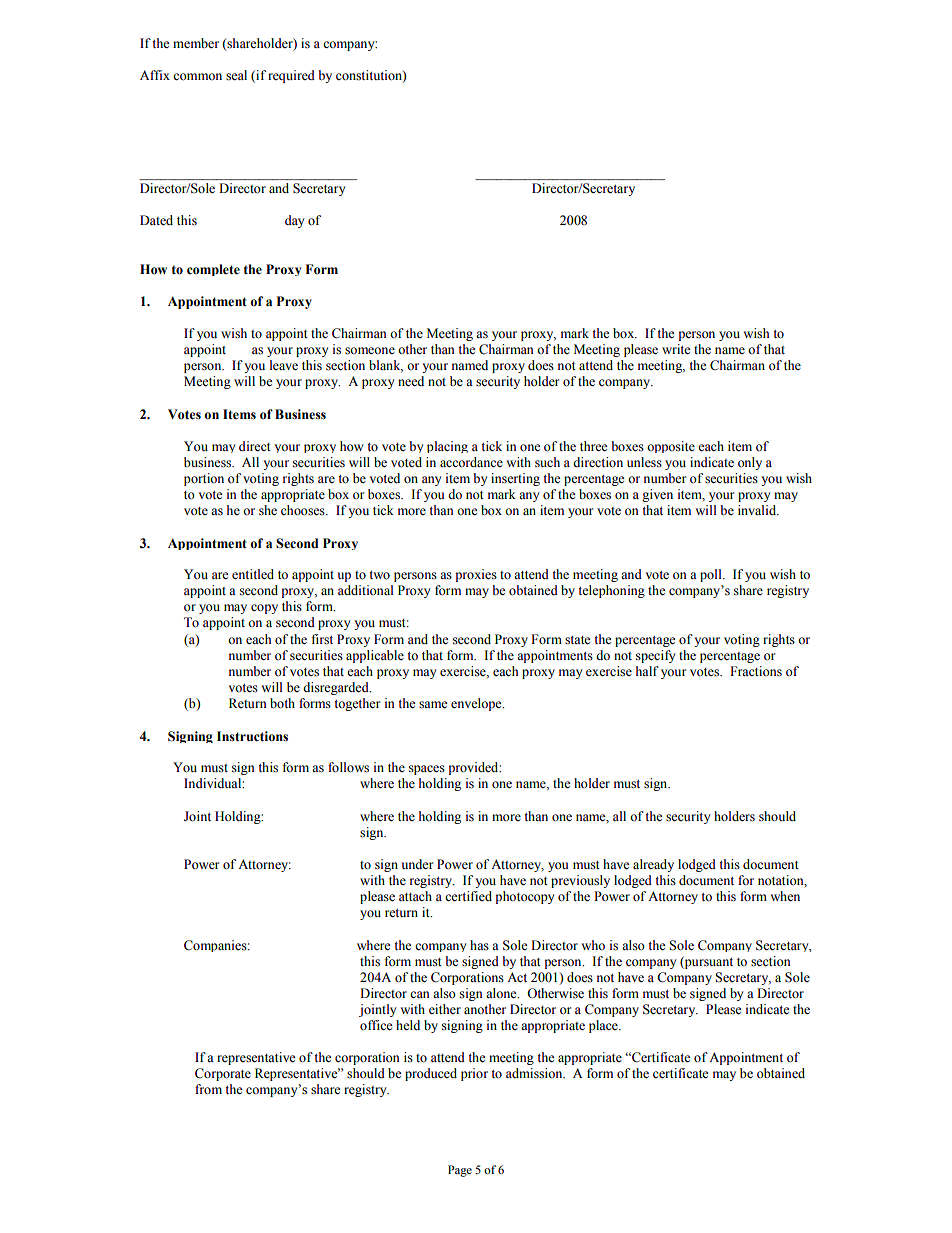  I want to click on required, so click(291, 76).
